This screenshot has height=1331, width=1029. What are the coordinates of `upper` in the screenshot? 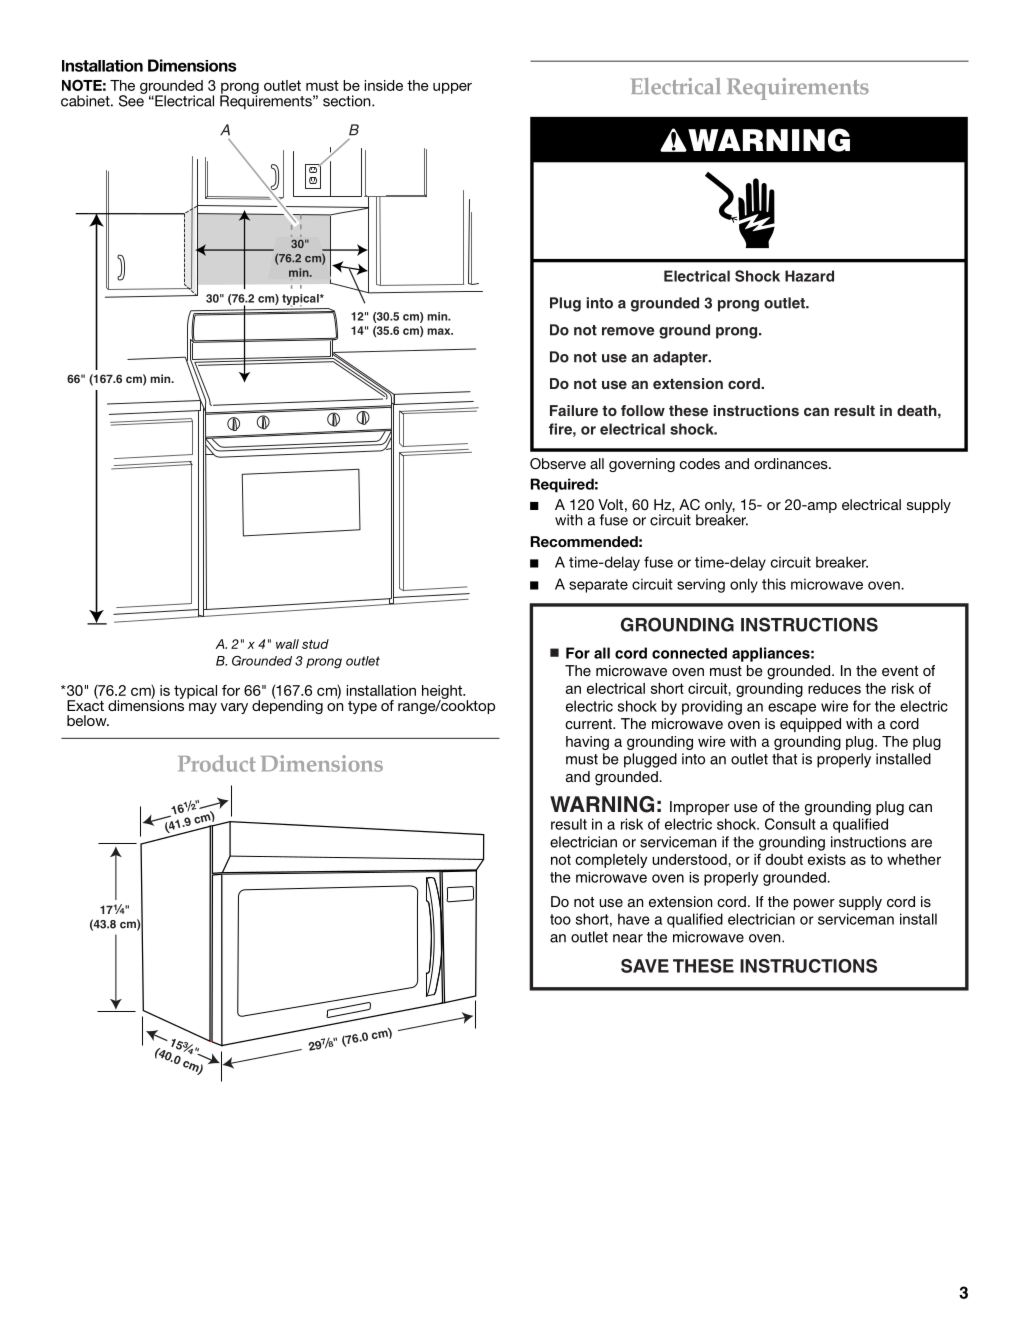 It's located at (452, 88).
